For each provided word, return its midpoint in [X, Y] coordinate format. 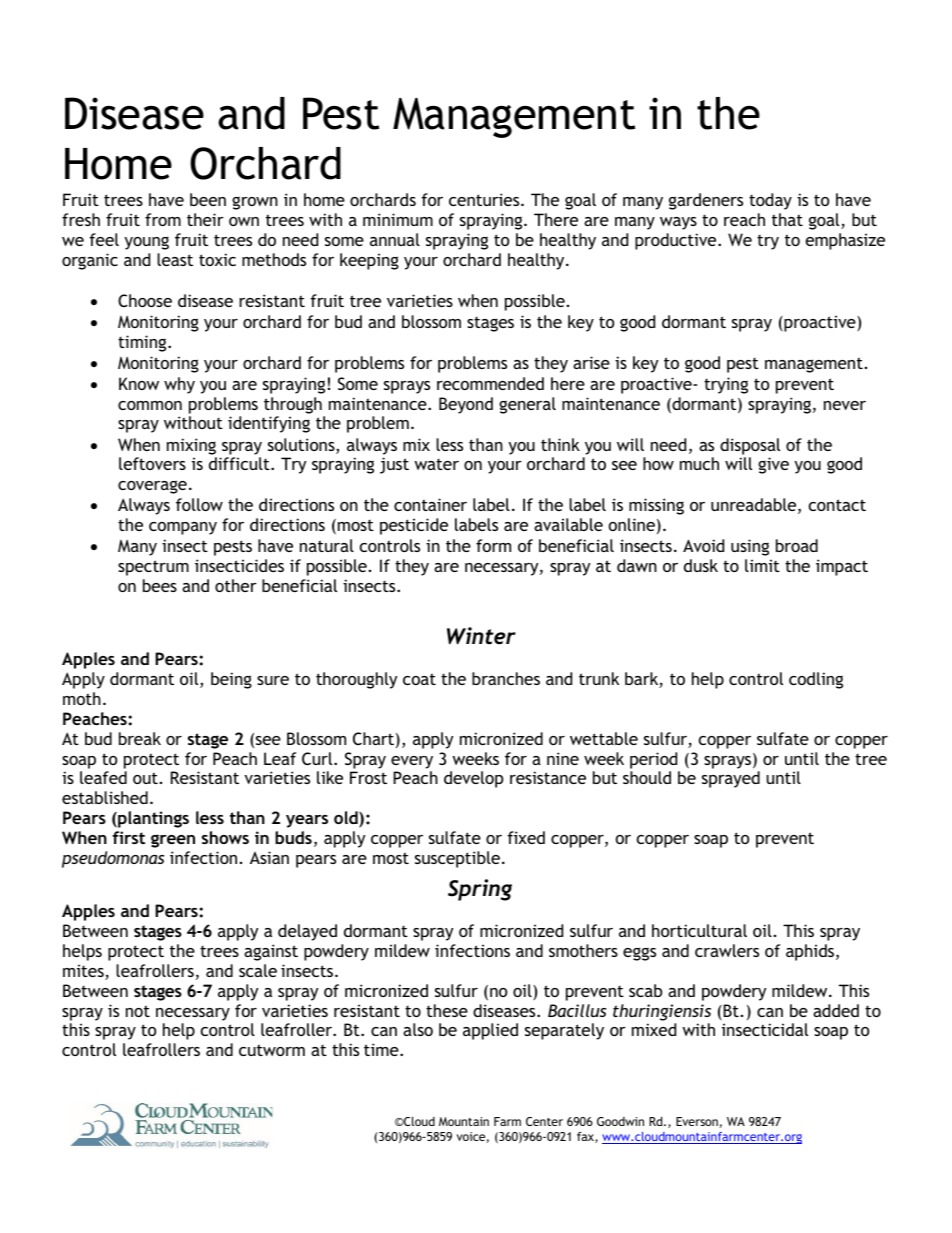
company [183, 528]
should [647, 777]
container [430, 504]
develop [473, 779]
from [163, 219]
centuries [485, 199]
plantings [152, 819]
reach [744, 219]
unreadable [755, 506]
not [138, 1011]
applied [490, 1031]
